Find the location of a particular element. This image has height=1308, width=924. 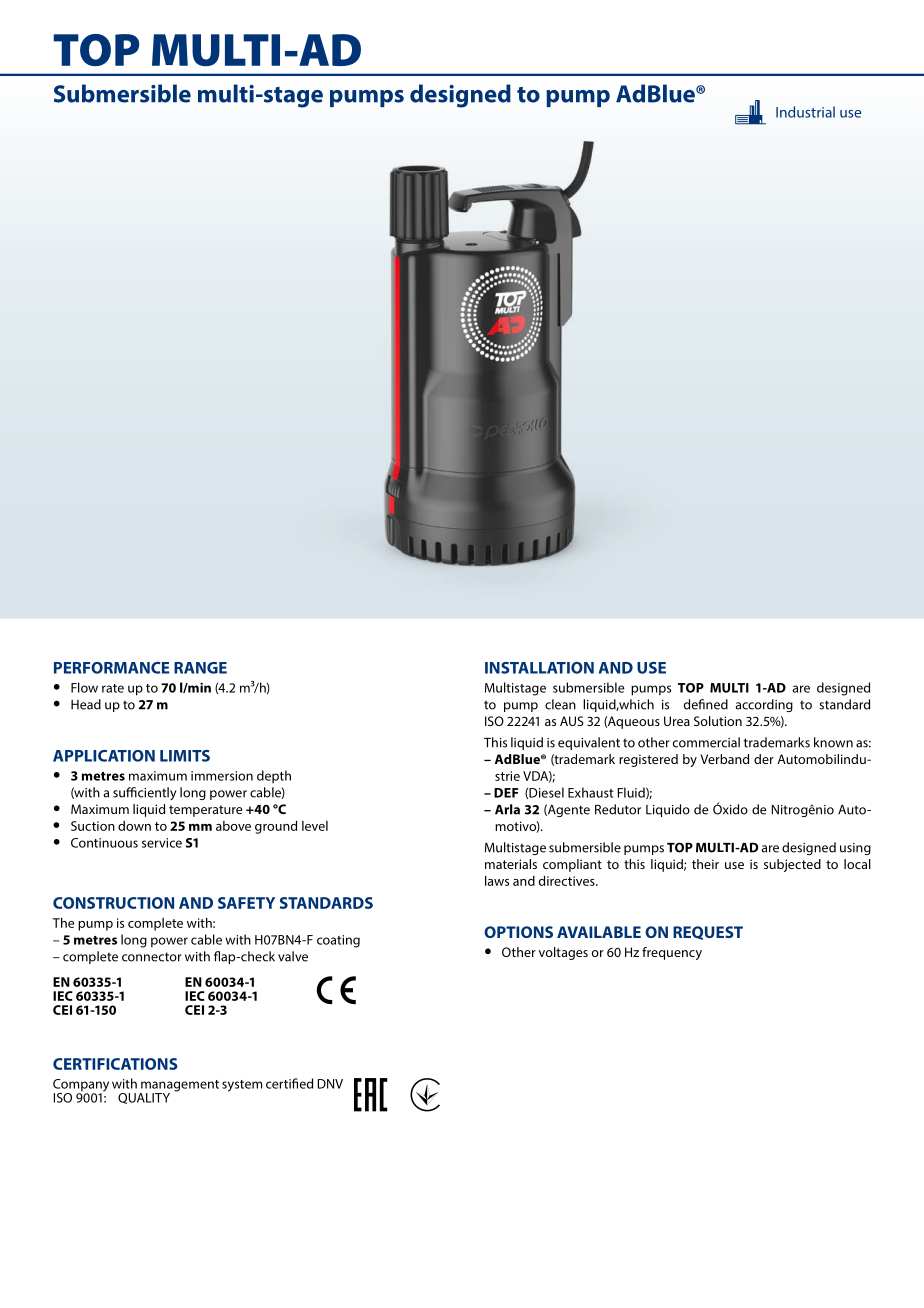

subjected is located at coordinates (792, 865).
